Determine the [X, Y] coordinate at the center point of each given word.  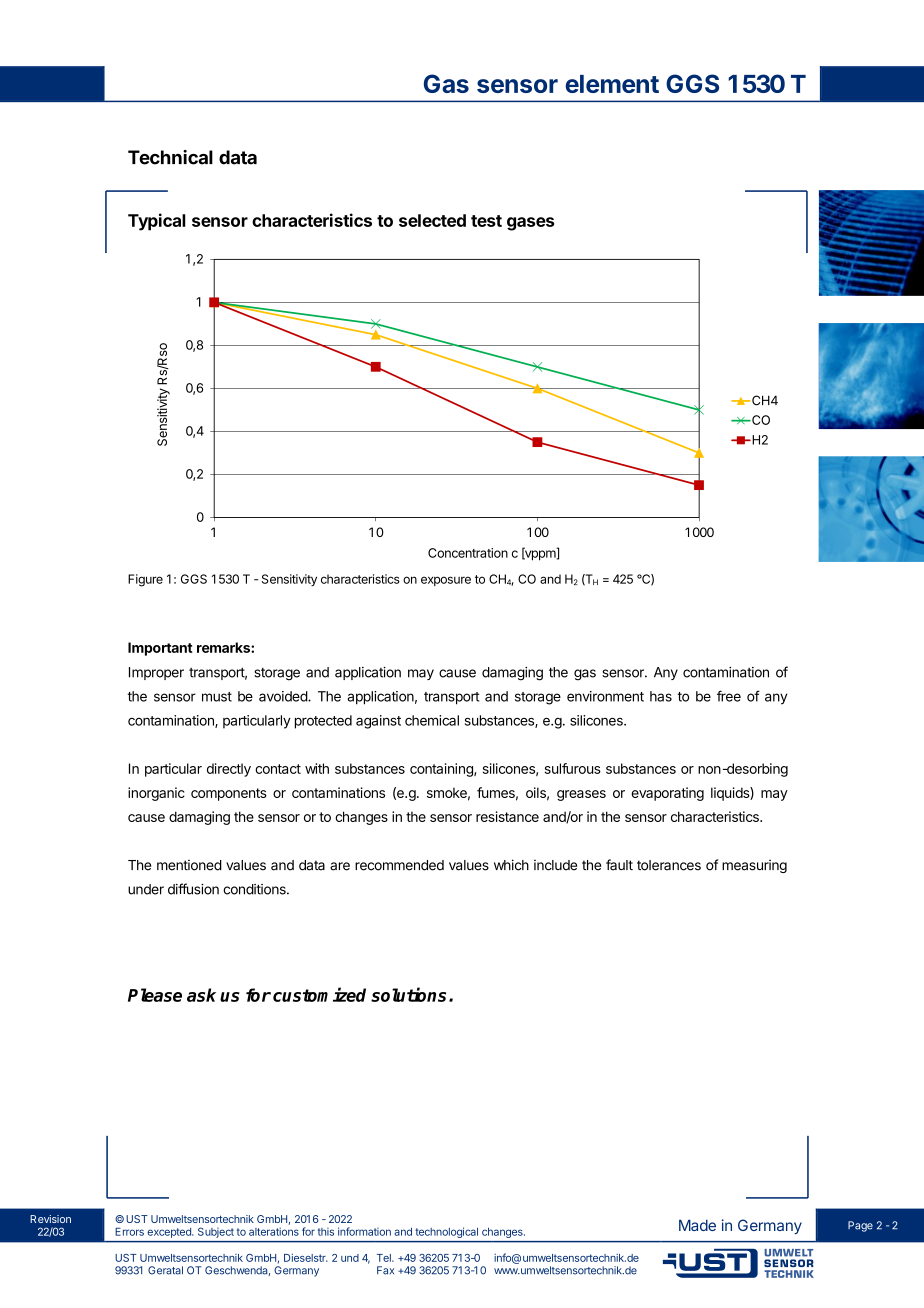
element [612, 84]
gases [530, 224]
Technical [170, 157]
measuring [754, 866]
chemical [432, 720]
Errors [129, 1231]
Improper [156, 673]
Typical [157, 222]
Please [155, 995]
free [729, 696]
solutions [410, 994]
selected [432, 220]
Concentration [468, 553]
